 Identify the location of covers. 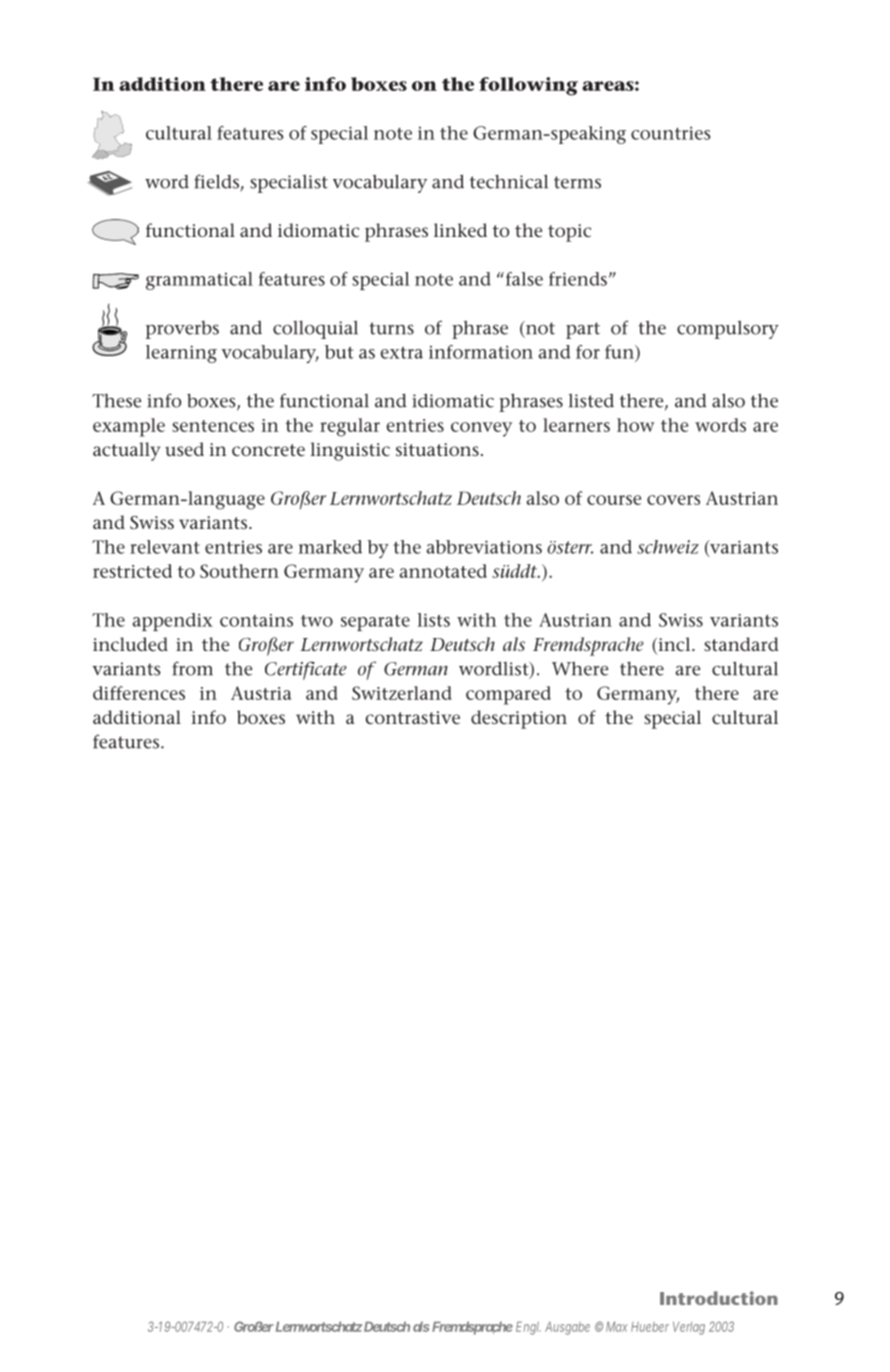
(673, 500).
